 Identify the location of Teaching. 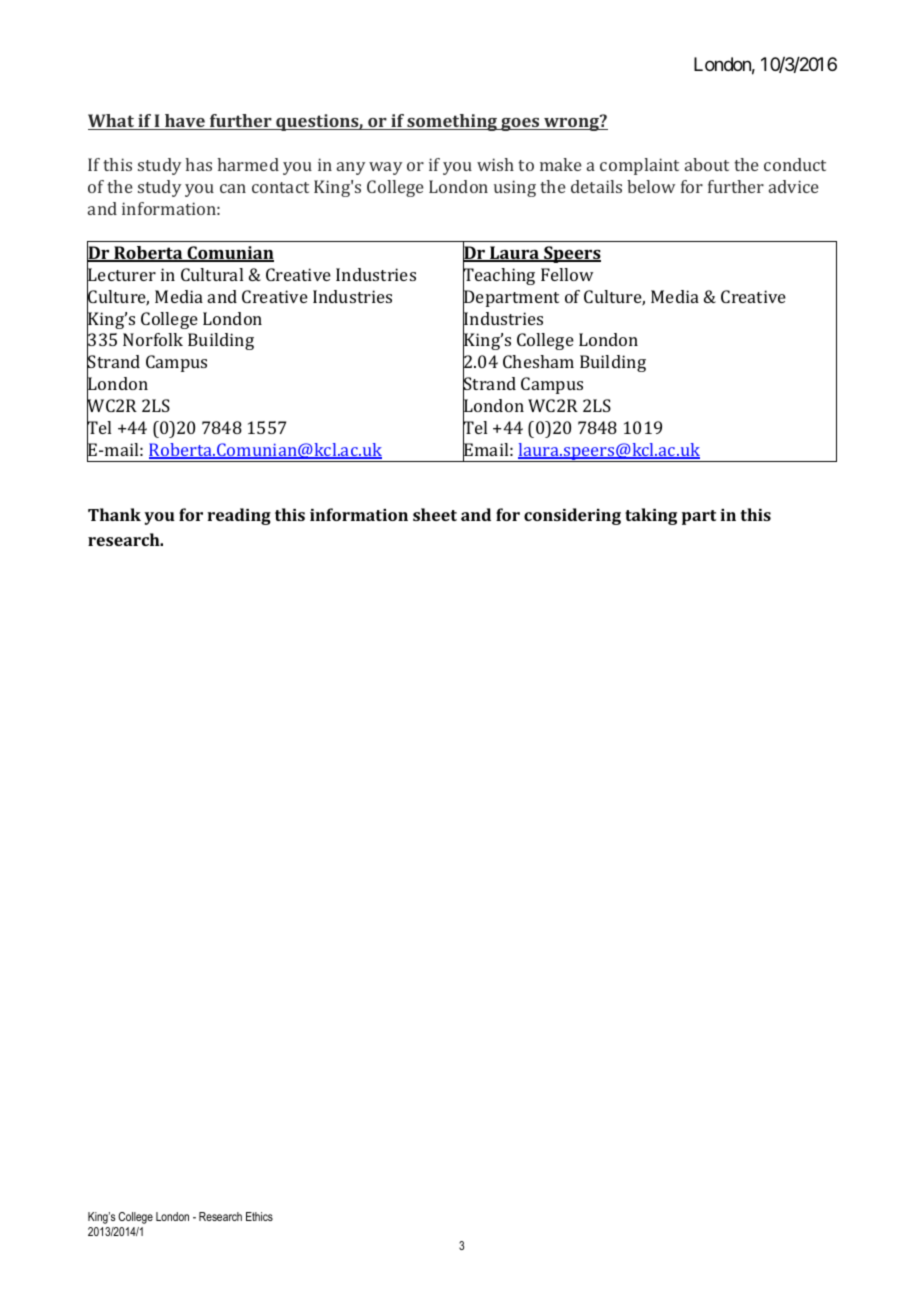
(499, 277).
